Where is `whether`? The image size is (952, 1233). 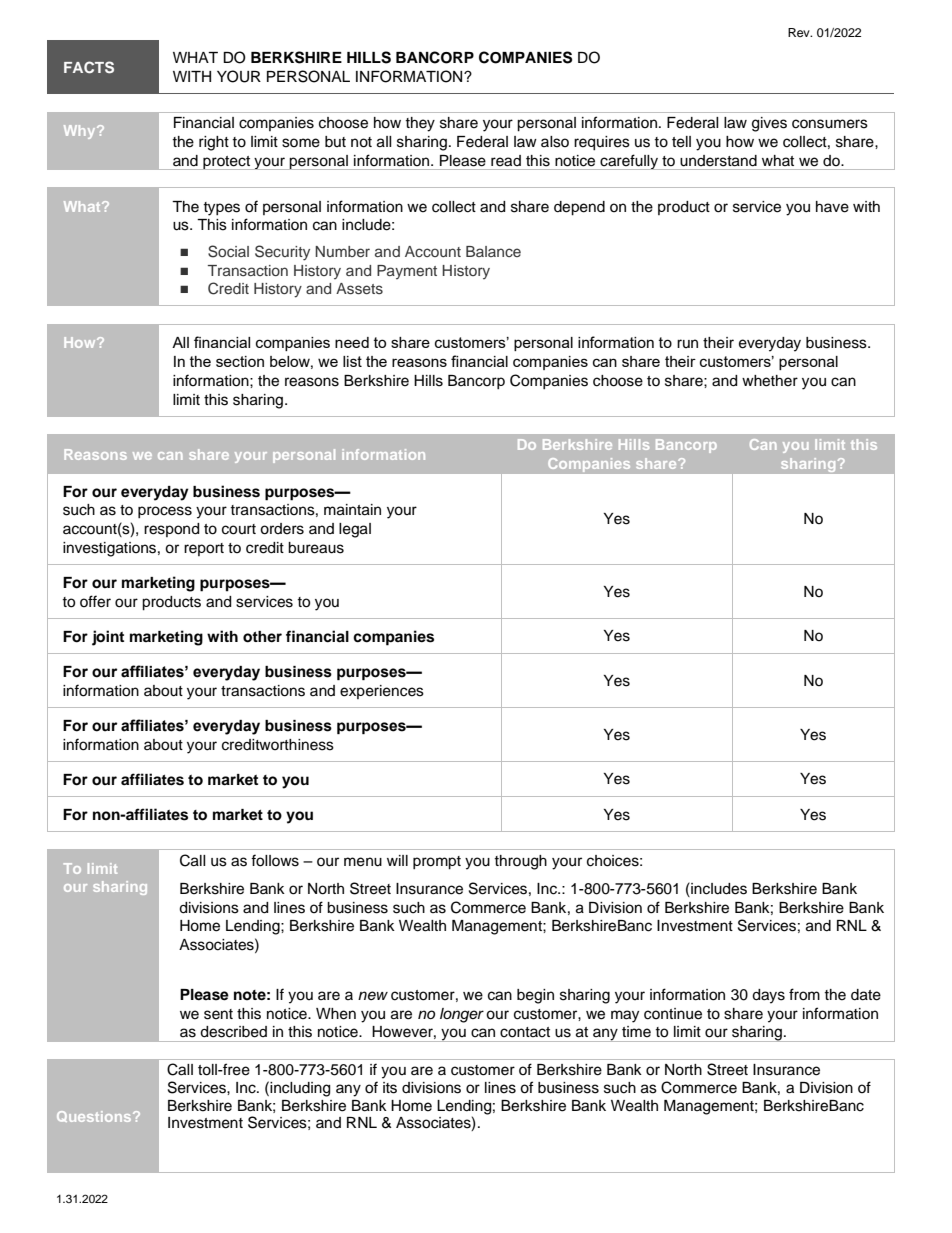
whether is located at coordinates (770, 381).
